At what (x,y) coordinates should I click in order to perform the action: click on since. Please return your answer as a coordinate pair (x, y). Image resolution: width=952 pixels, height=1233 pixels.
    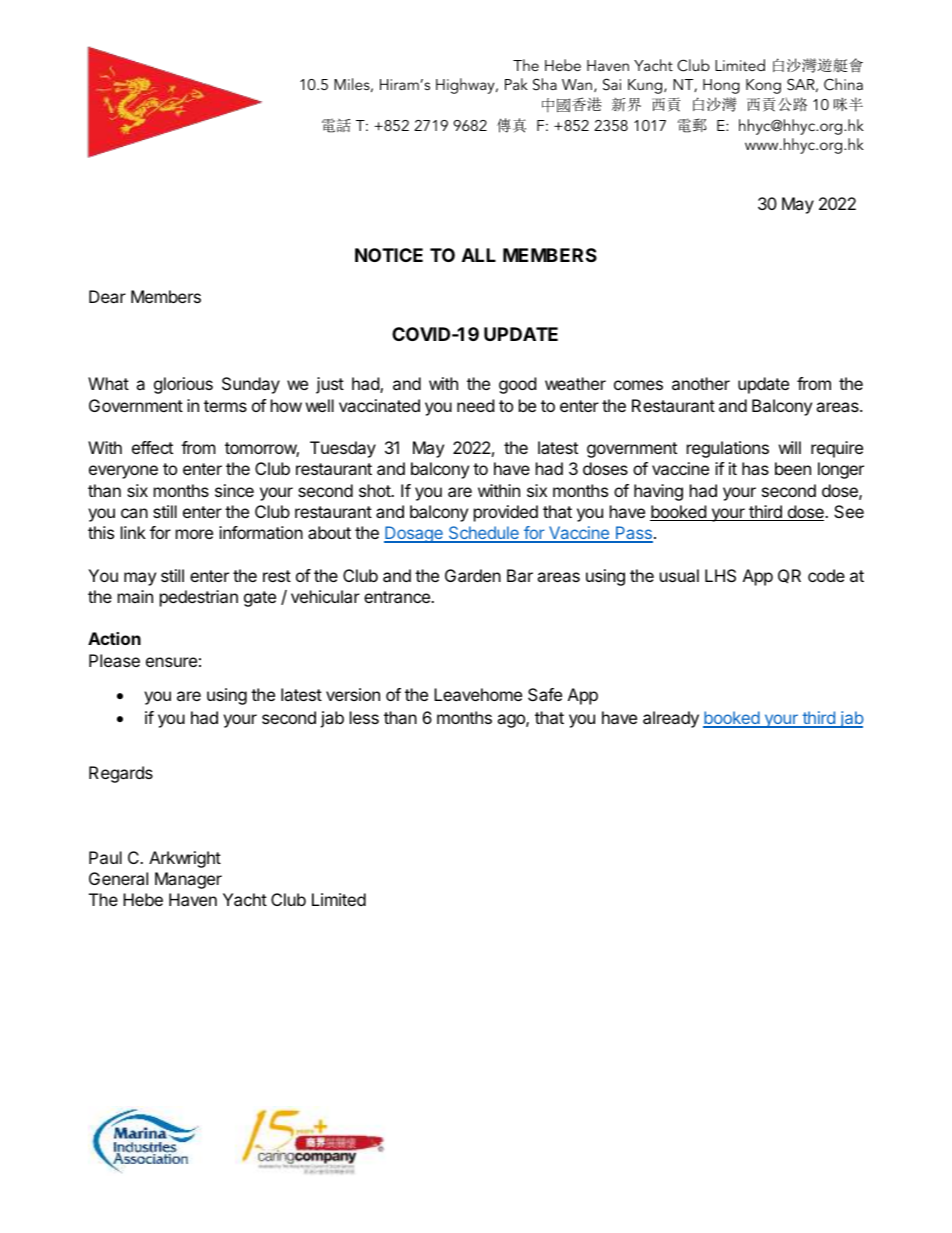
    Looking at the image, I should click on (234, 490).
